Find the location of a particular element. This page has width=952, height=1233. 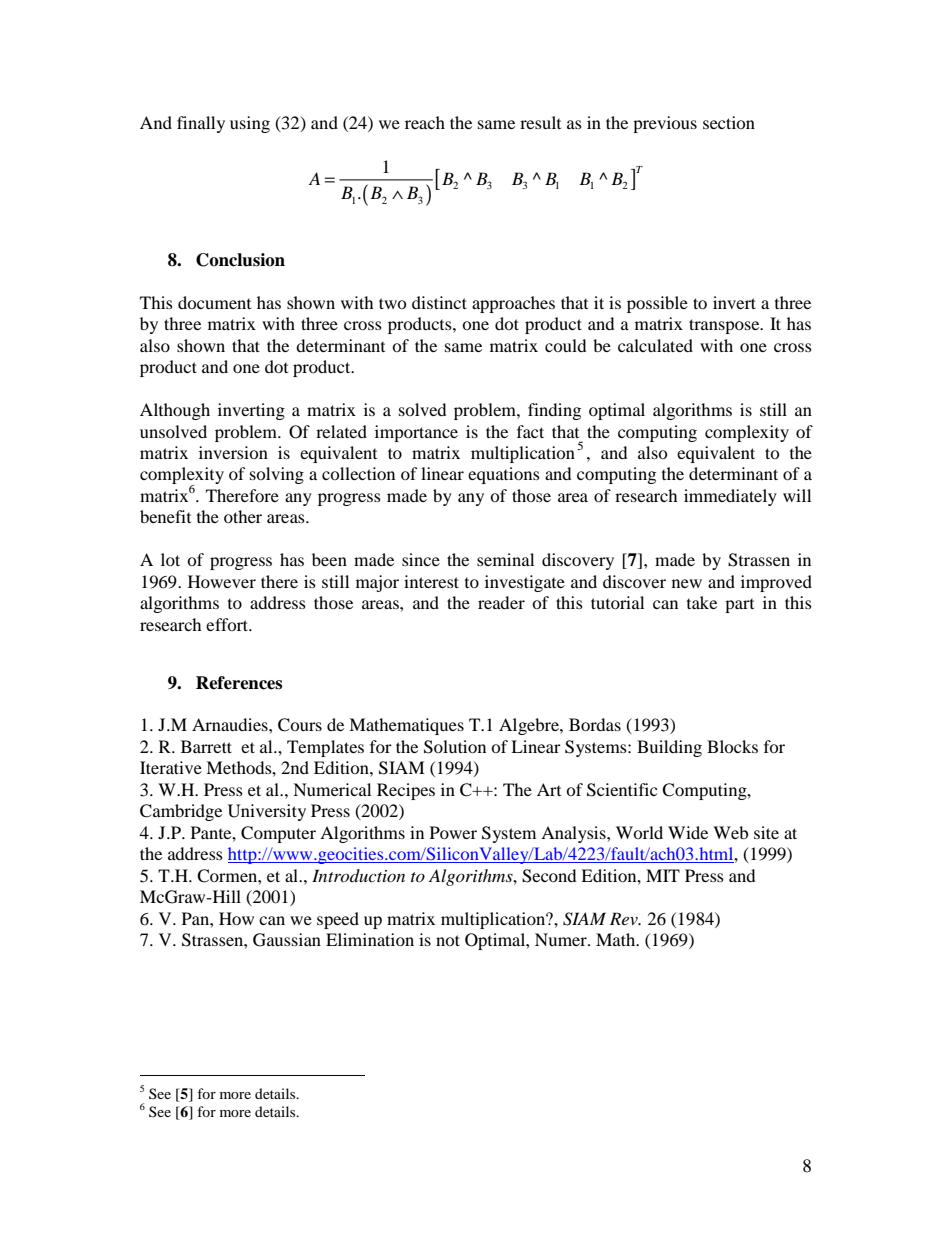

approaches is located at coordinates (513, 304).
